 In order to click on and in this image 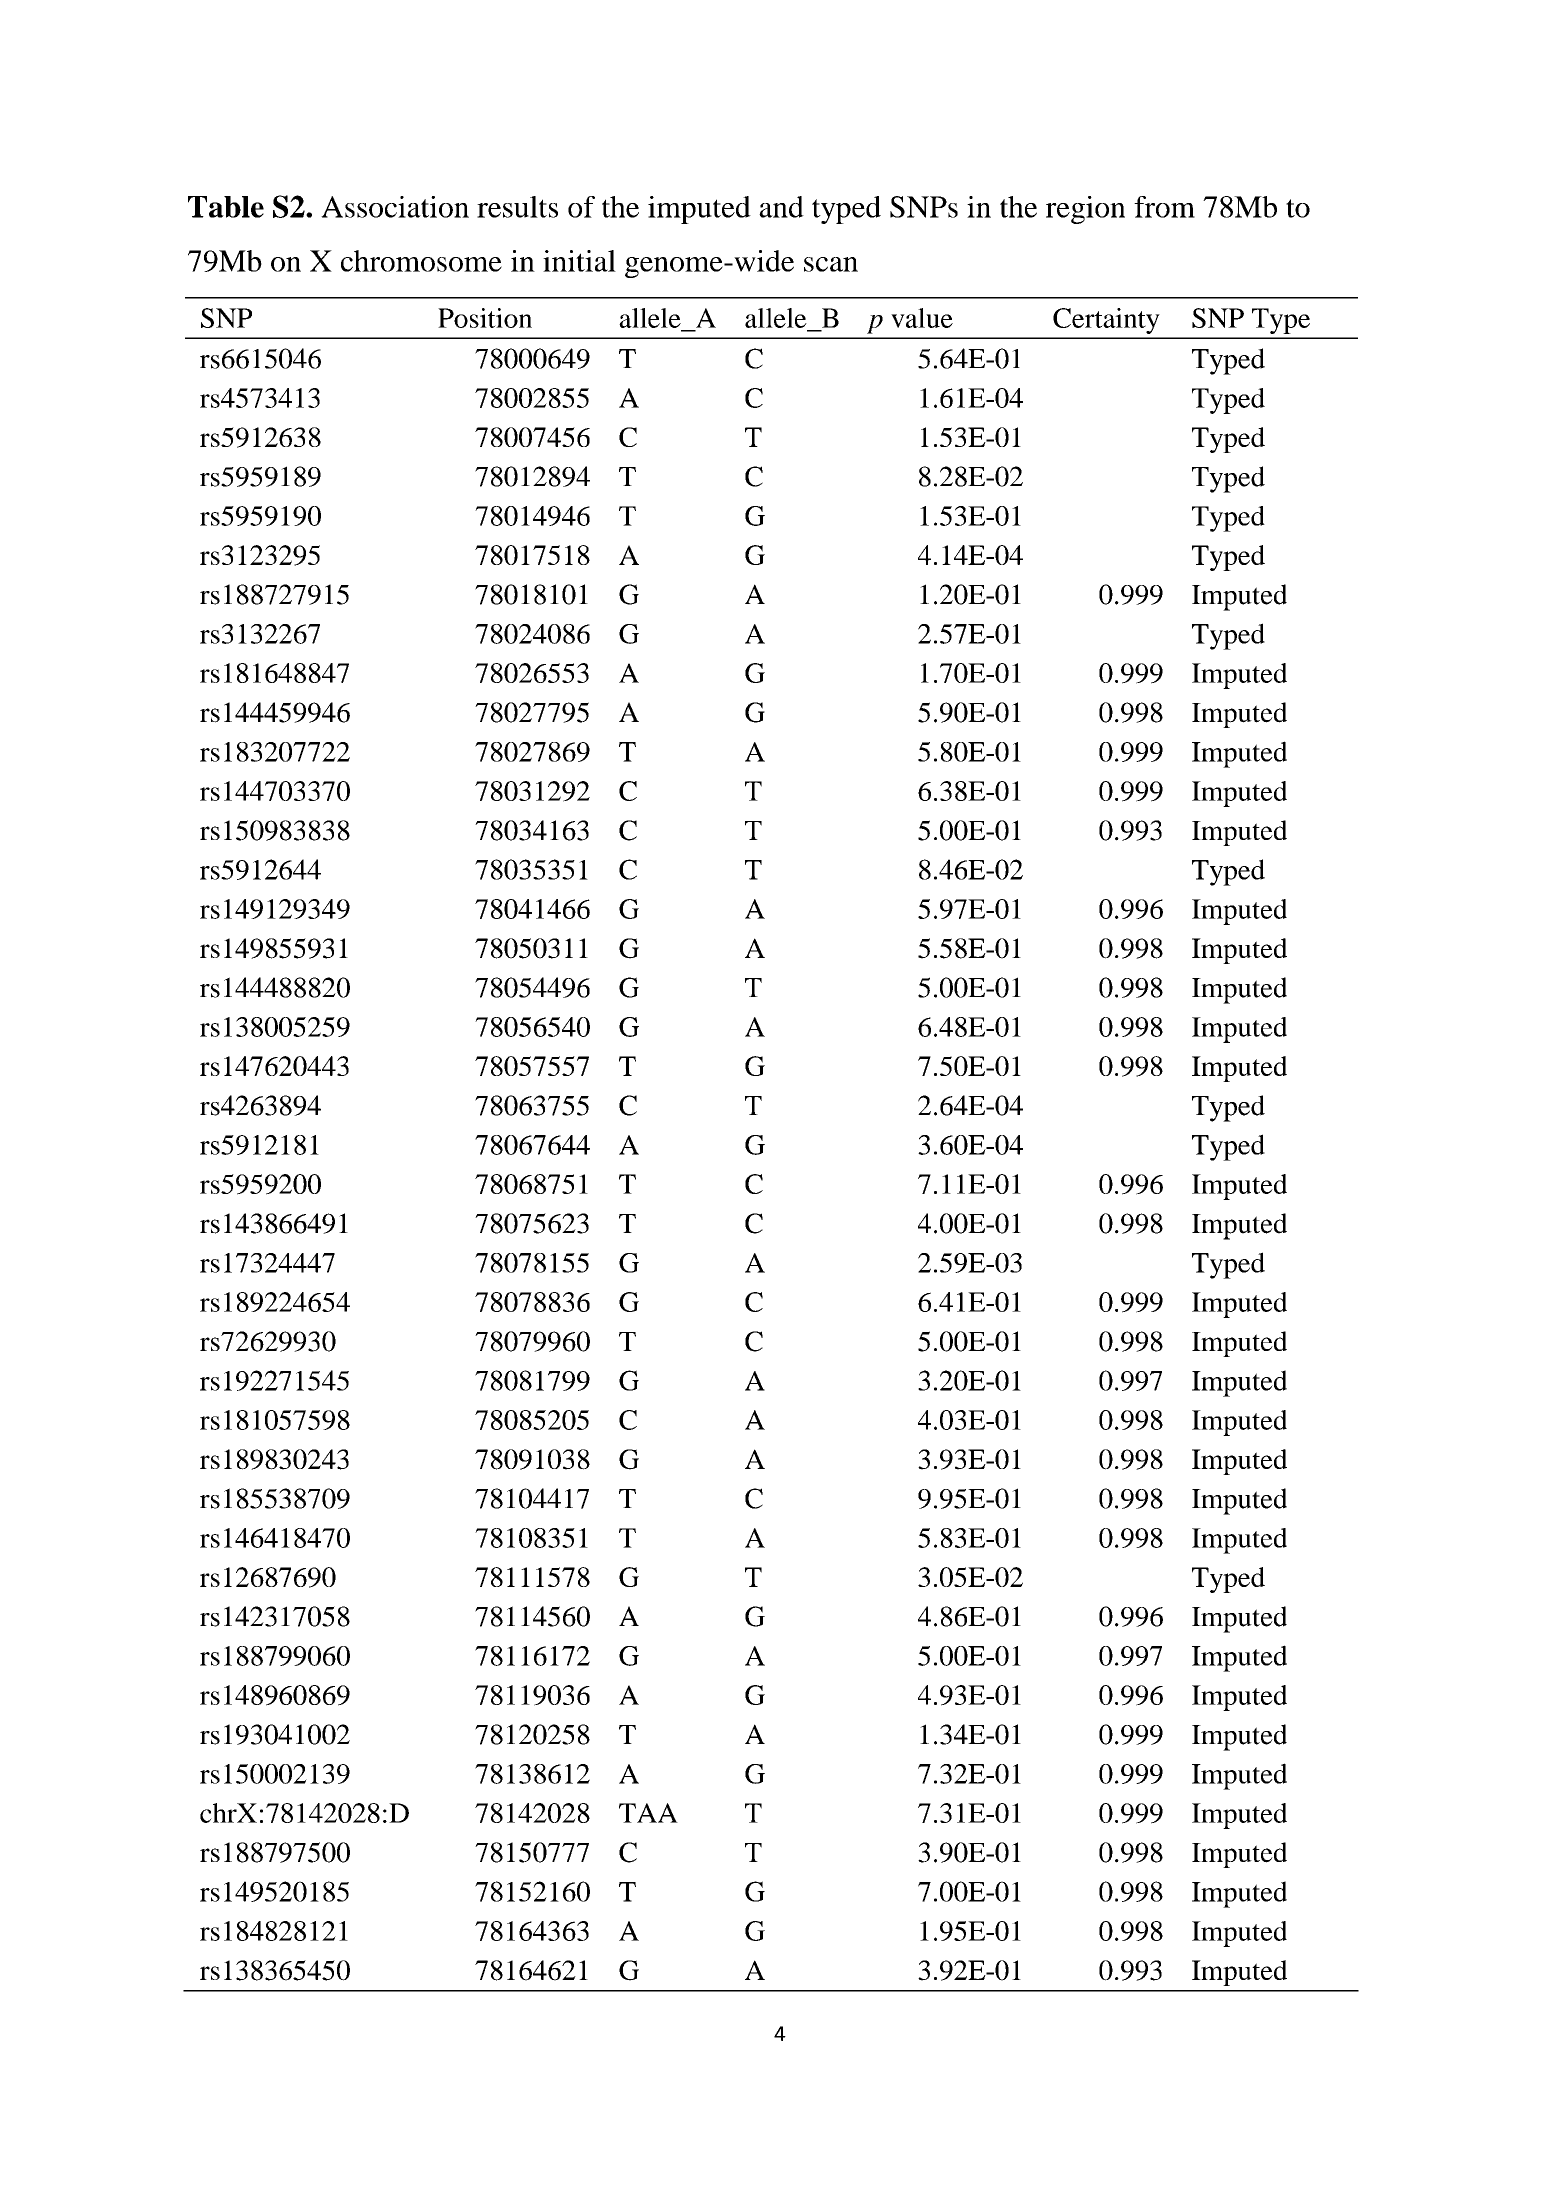, I will do `click(781, 207)`.
